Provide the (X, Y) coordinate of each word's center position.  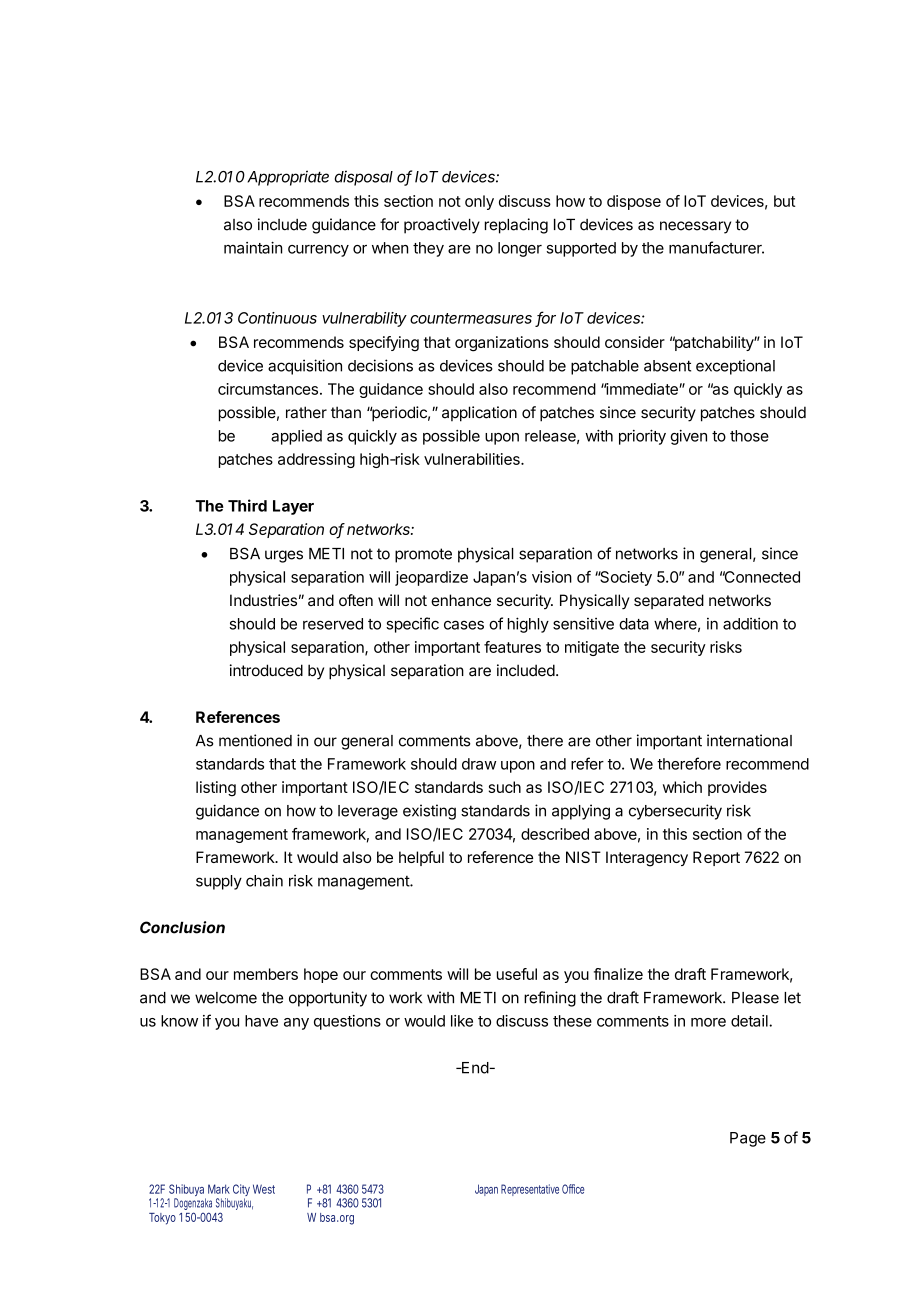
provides (737, 788)
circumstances (268, 389)
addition (750, 623)
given (689, 437)
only (479, 202)
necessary (695, 227)
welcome (226, 998)
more (708, 1022)
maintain (253, 247)
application (479, 414)
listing (216, 789)
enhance (461, 600)
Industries (263, 600)
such (505, 787)
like (462, 1021)
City (241, 1191)
